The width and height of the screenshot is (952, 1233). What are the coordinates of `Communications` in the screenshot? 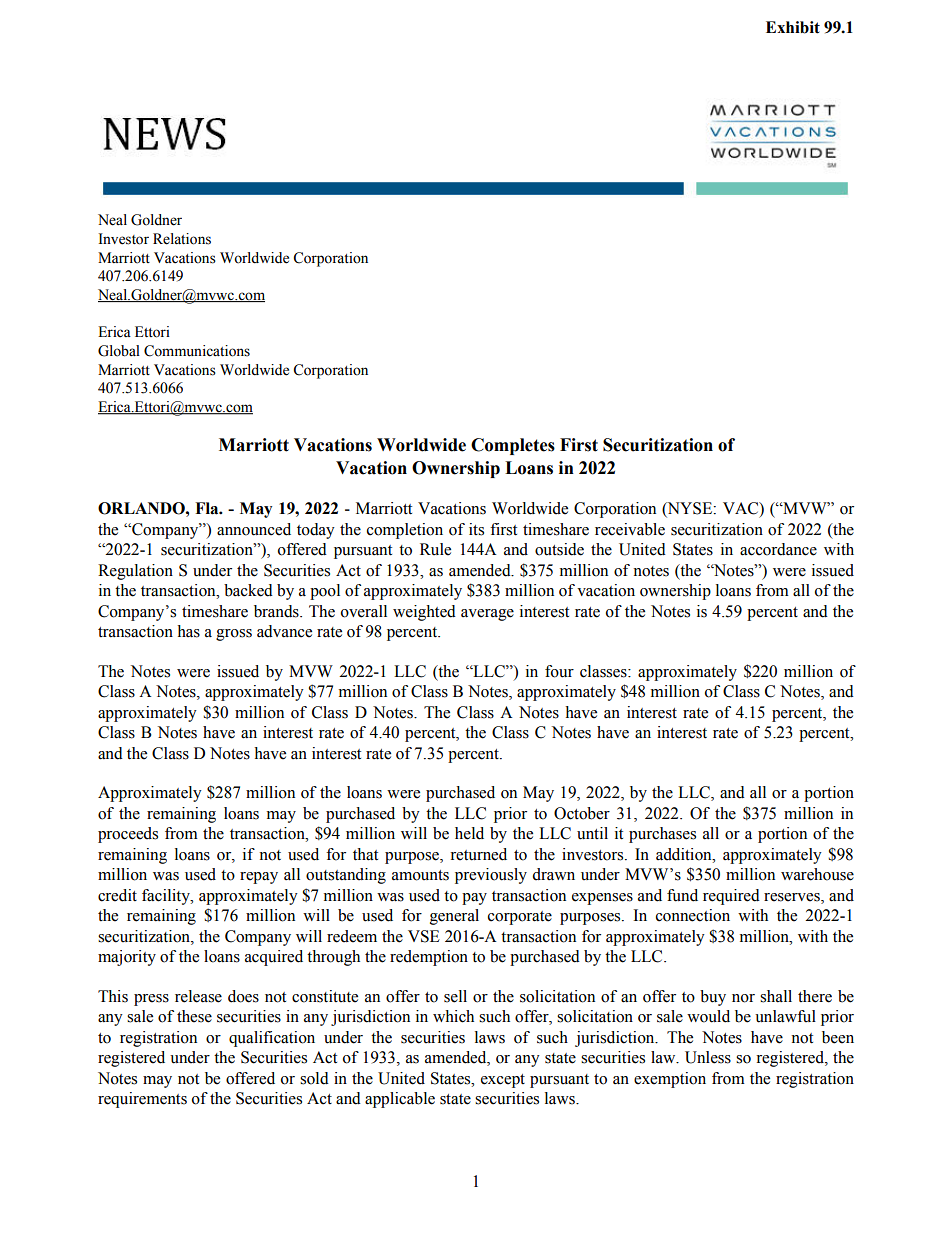 It's located at (197, 351).
